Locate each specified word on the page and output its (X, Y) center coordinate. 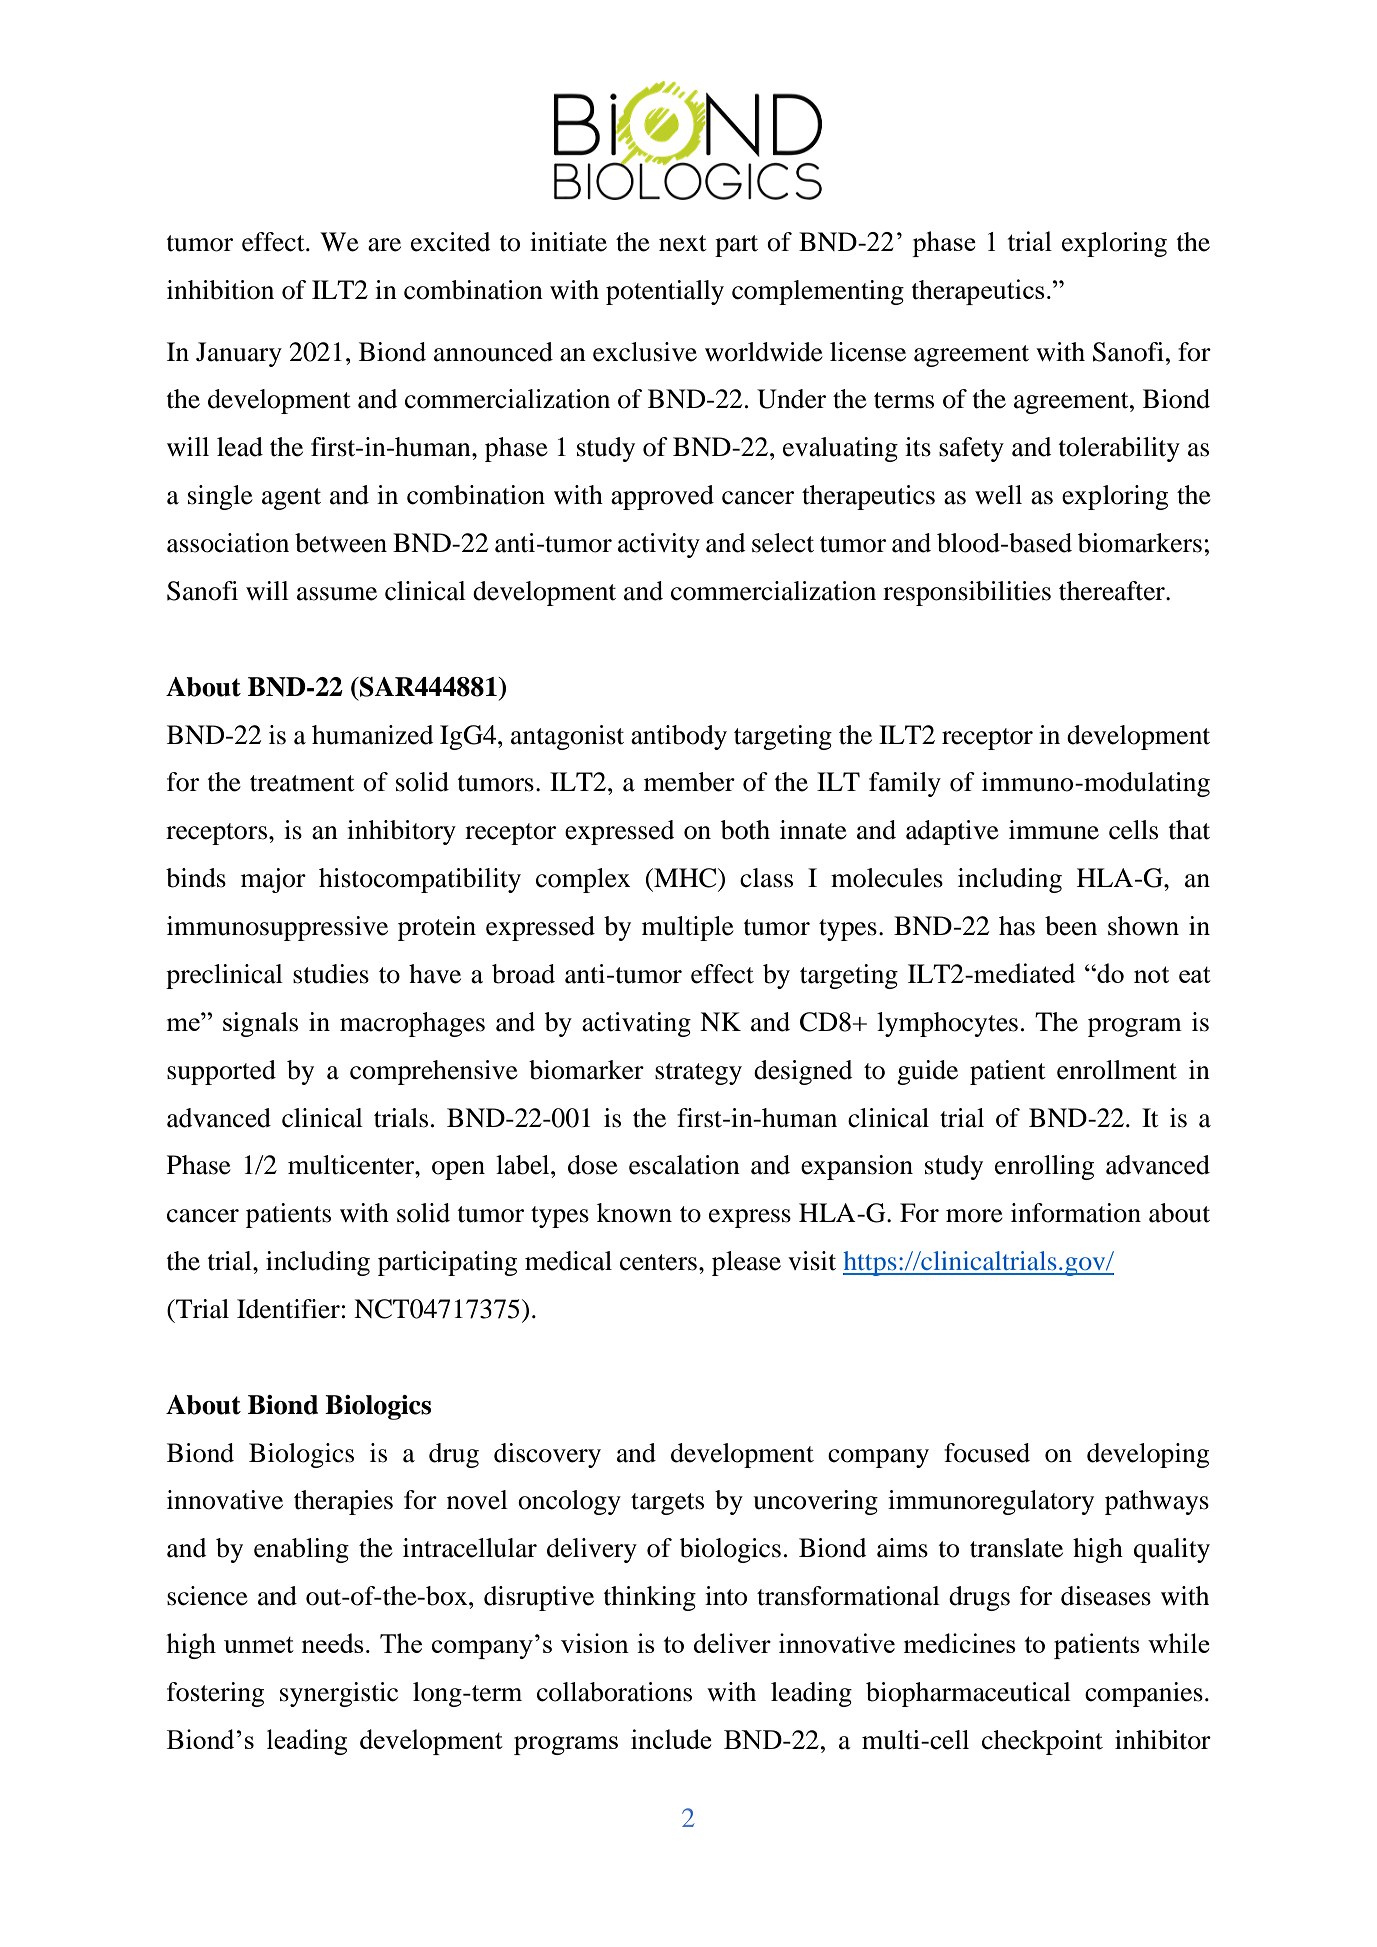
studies (331, 974)
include (671, 1739)
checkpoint (1042, 1742)
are (384, 245)
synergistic (339, 1694)
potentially (665, 292)
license (868, 352)
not (1151, 974)
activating (636, 1024)
